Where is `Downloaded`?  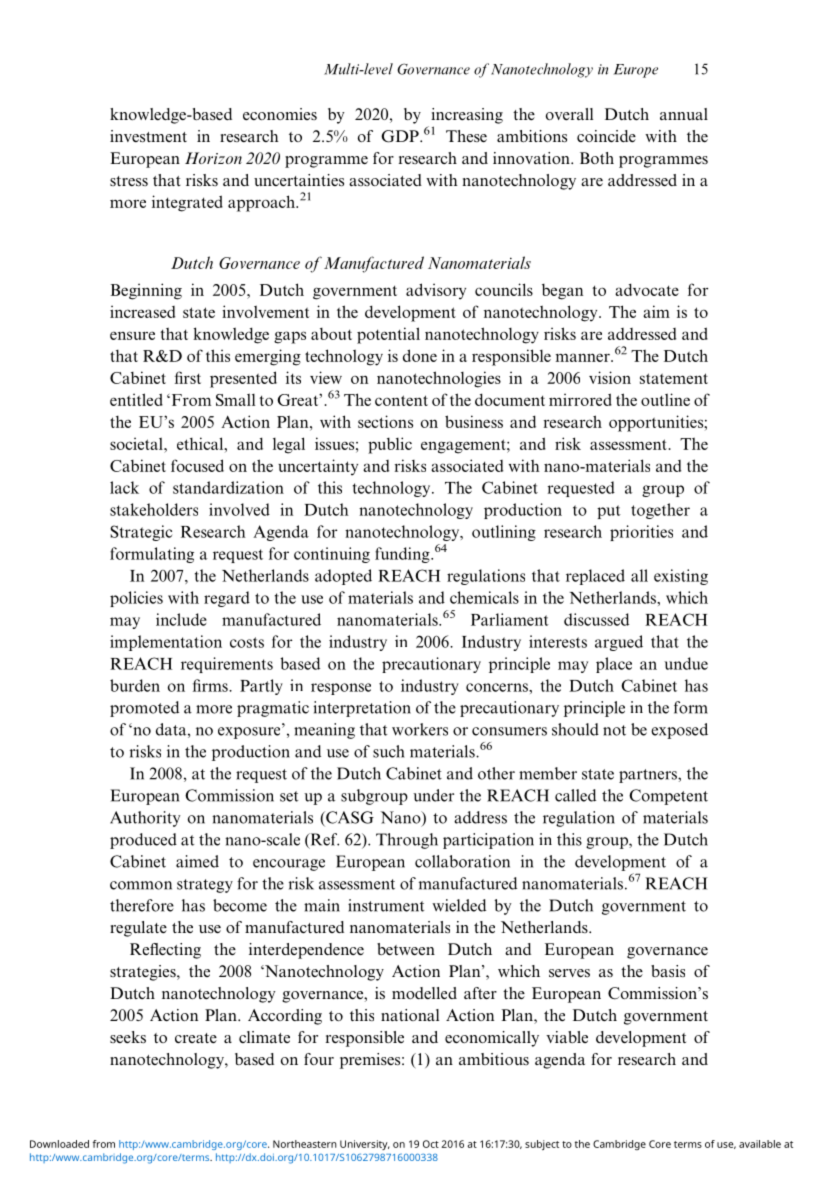 Downloaded is located at coordinates (59, 1144).
